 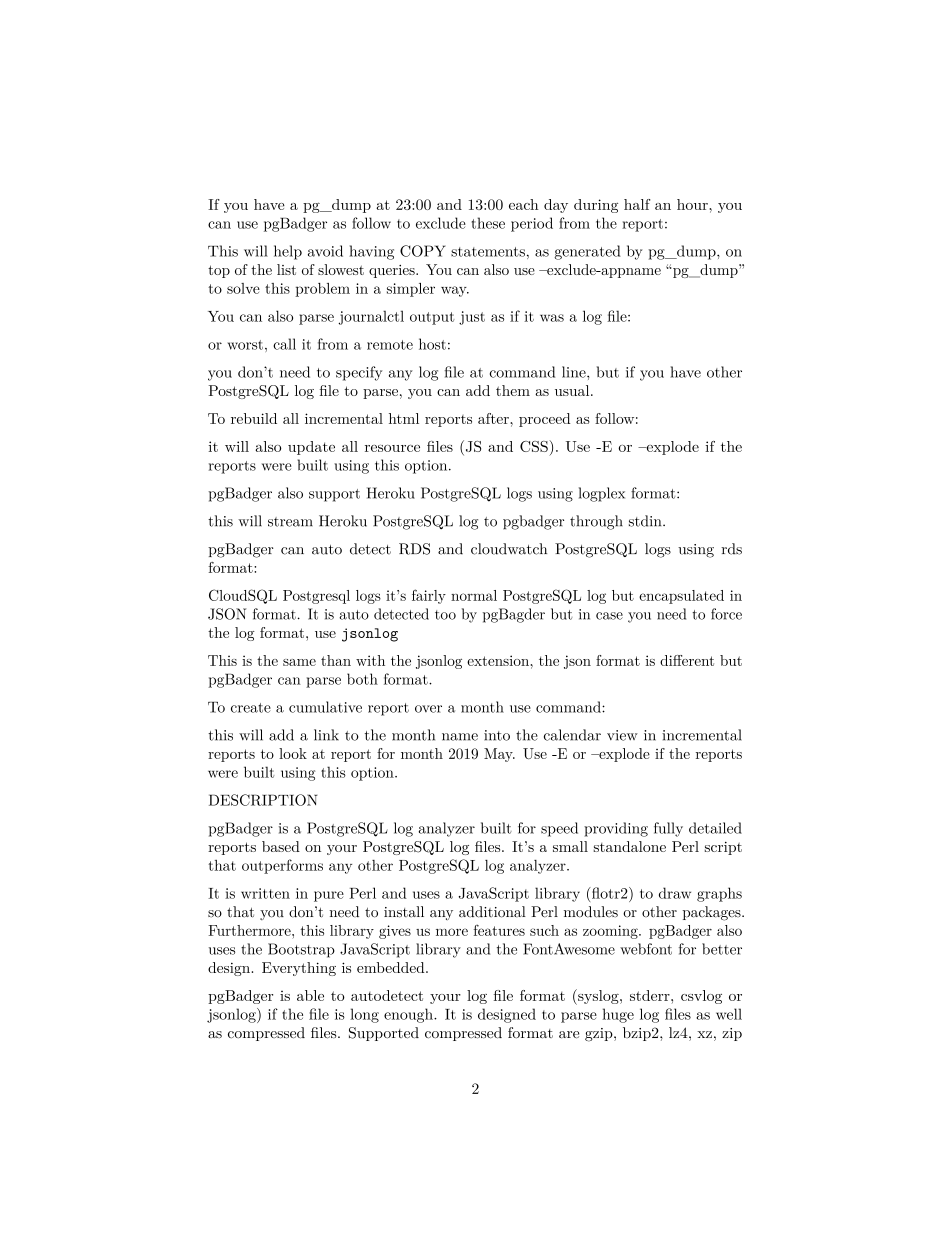 I want to click on look, so click(x=293, y=753).
